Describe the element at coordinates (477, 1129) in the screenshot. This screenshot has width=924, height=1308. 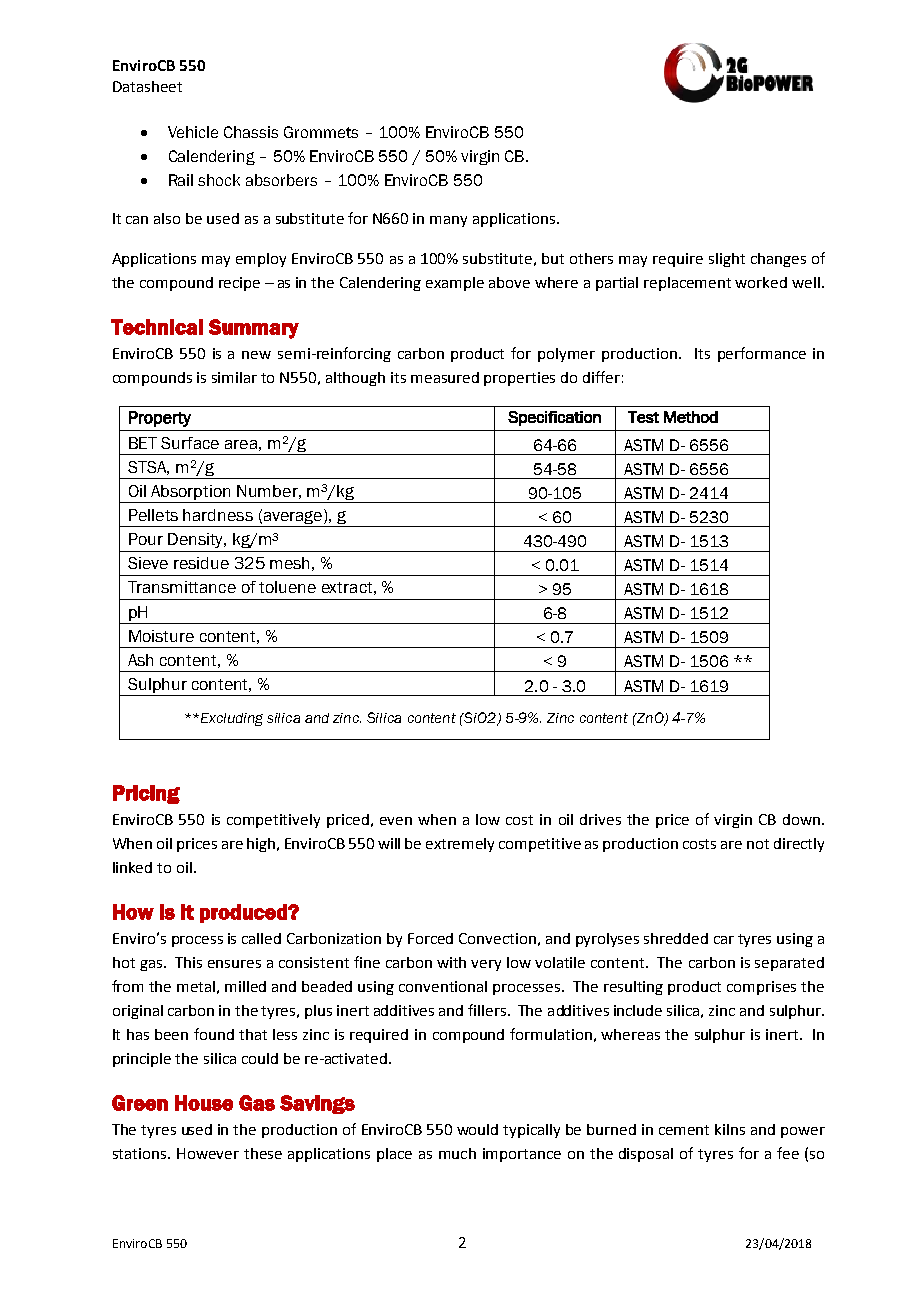
I see `would` at that location.
